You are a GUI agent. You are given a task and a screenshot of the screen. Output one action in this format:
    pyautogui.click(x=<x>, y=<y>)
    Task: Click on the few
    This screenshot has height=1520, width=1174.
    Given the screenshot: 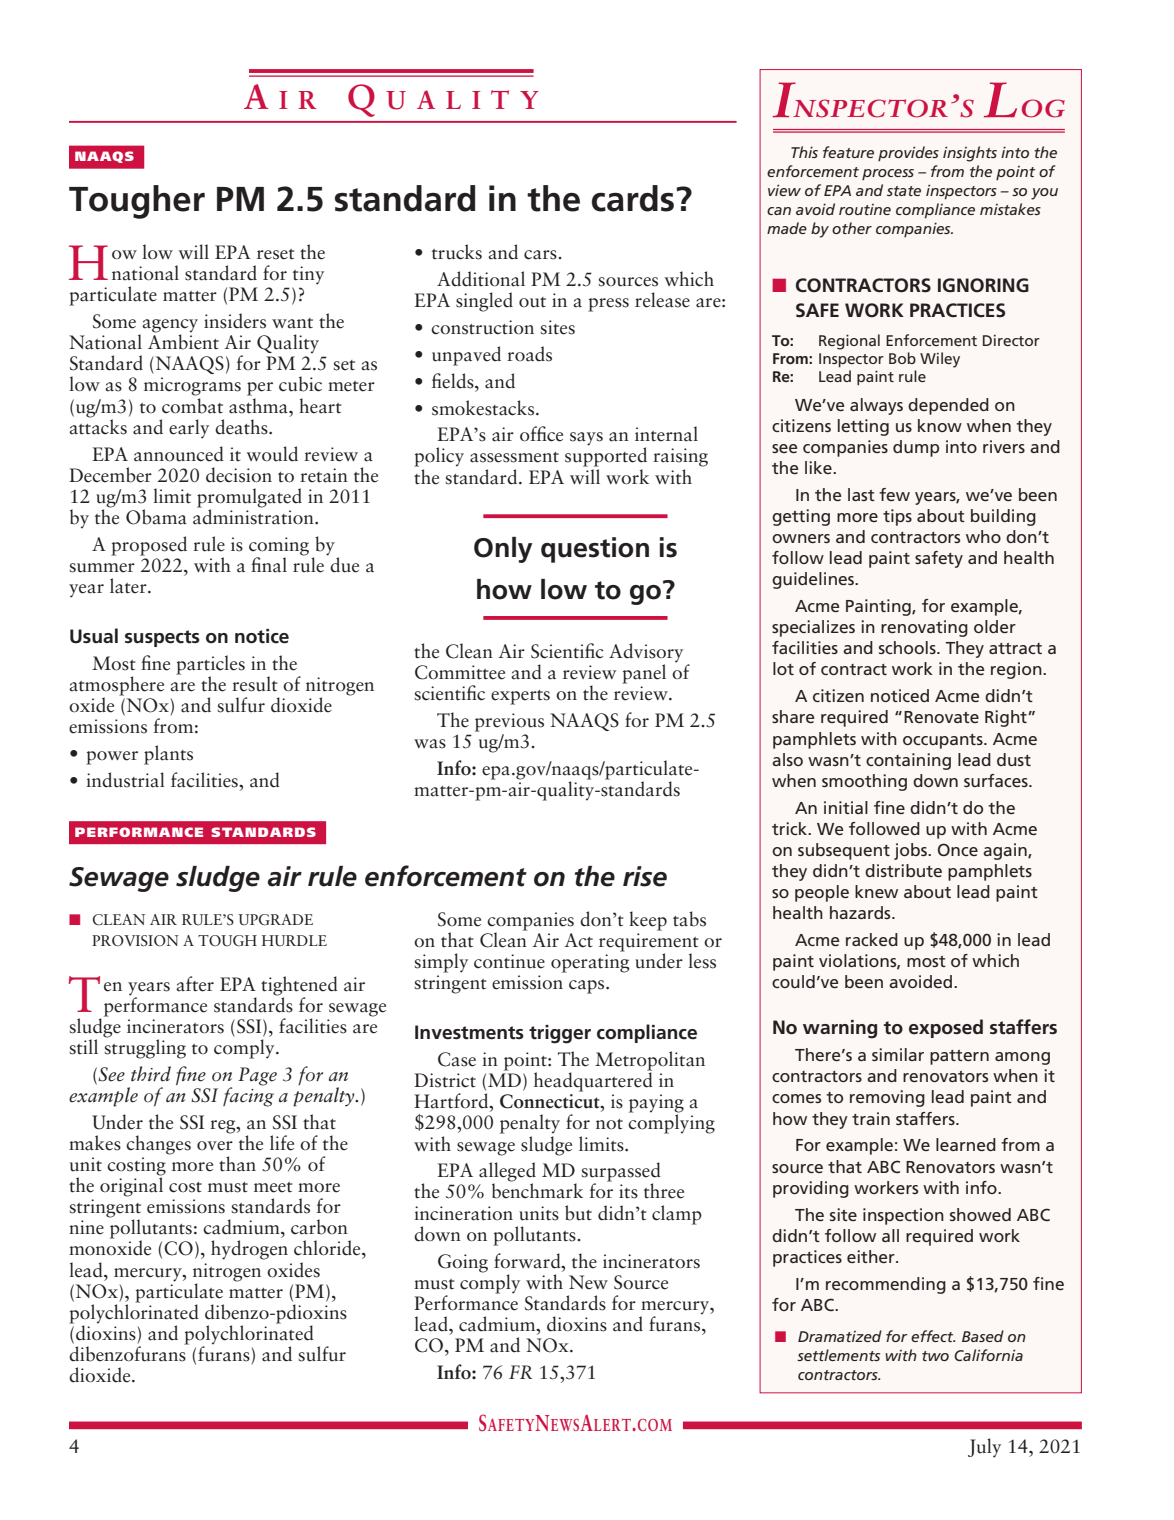 What is the action you would take?
    pyautogui.click(x=894, y=494)
